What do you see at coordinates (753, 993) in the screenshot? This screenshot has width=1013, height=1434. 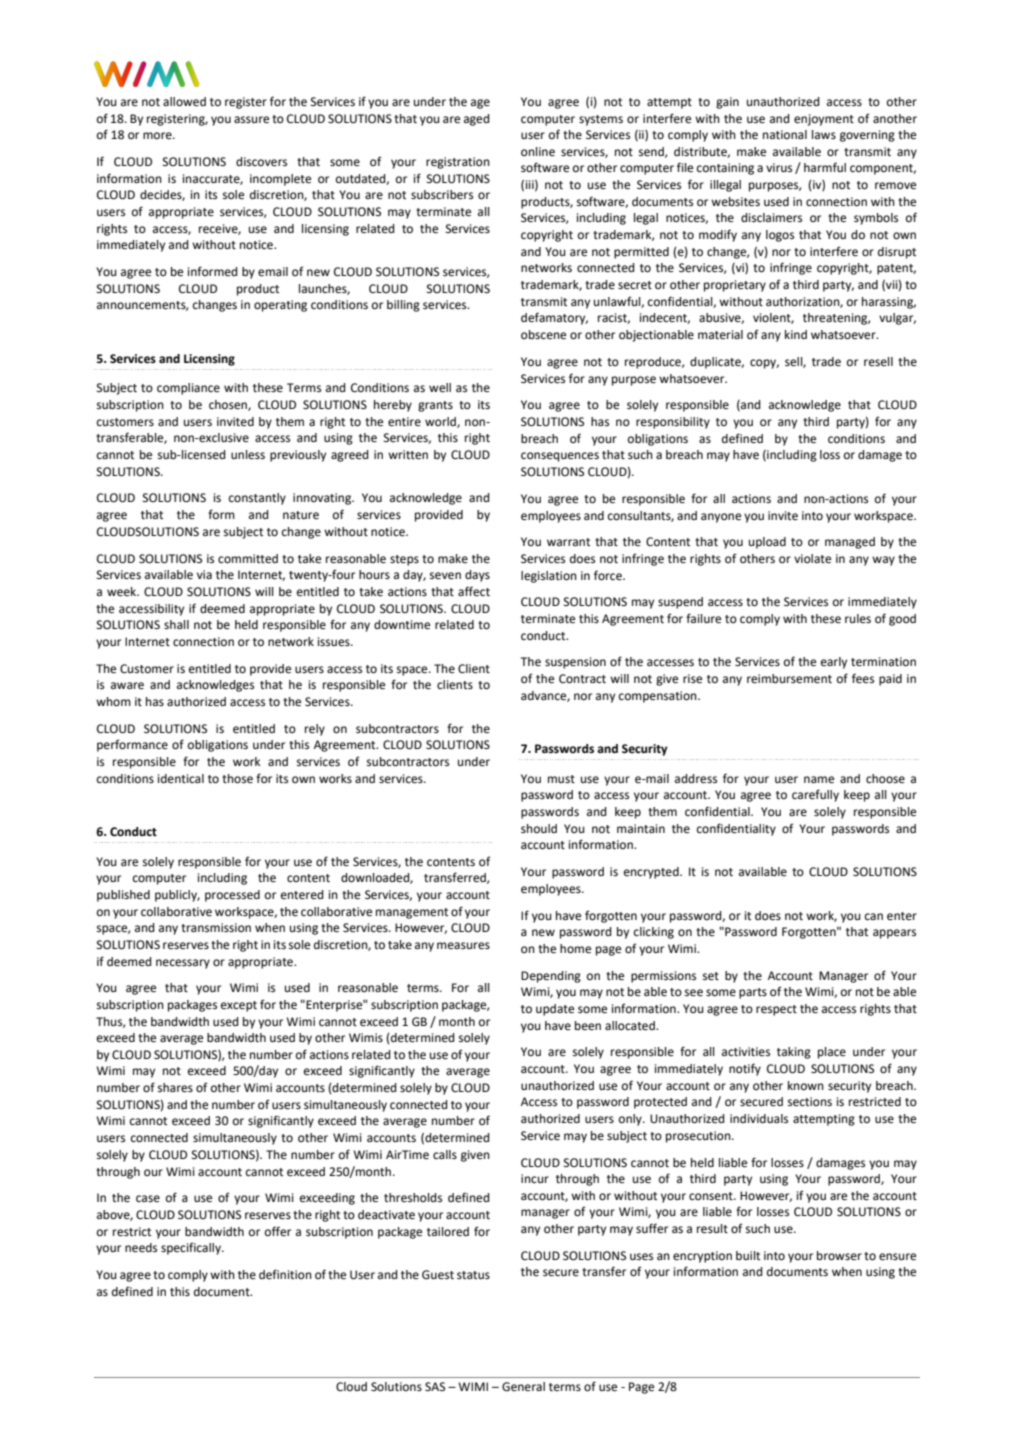 I see `parts` at bounding box center [753, 993].
